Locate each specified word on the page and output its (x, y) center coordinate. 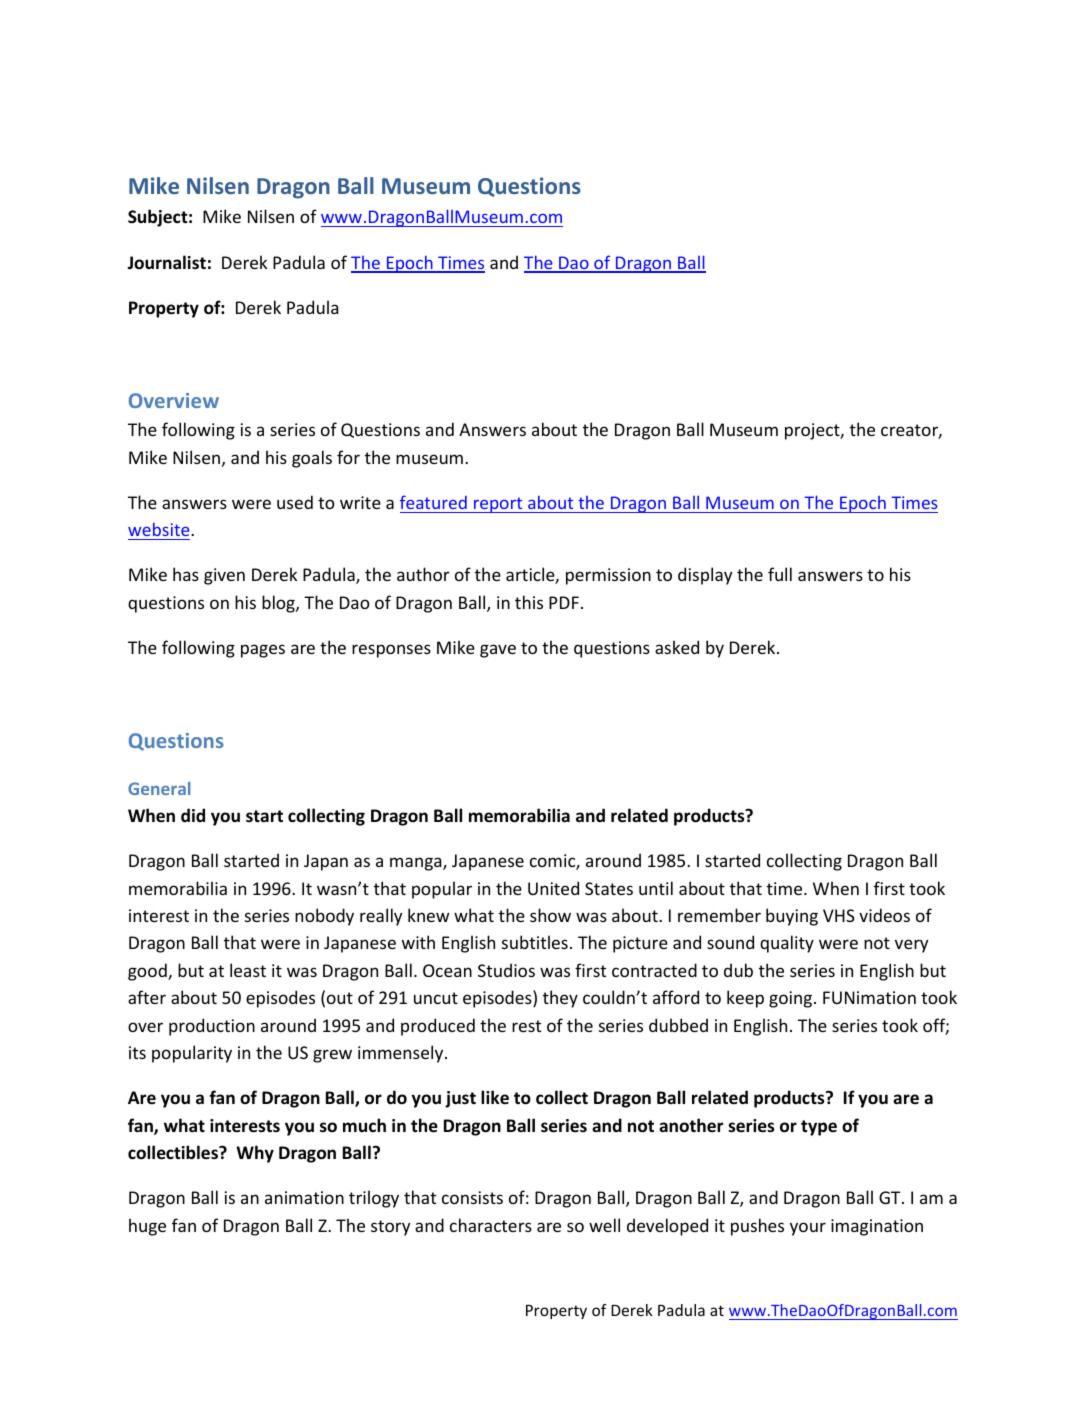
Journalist (166, 262)
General (159, 788)
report (498, 505)
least (248, 970)
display (705, 576)
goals (312, 459)
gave (498, 651)
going (792, 999)
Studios (506, 970)
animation (304, 1197)
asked (677, 647)
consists (472, 1197)
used (295, 502)
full (780, 574)
